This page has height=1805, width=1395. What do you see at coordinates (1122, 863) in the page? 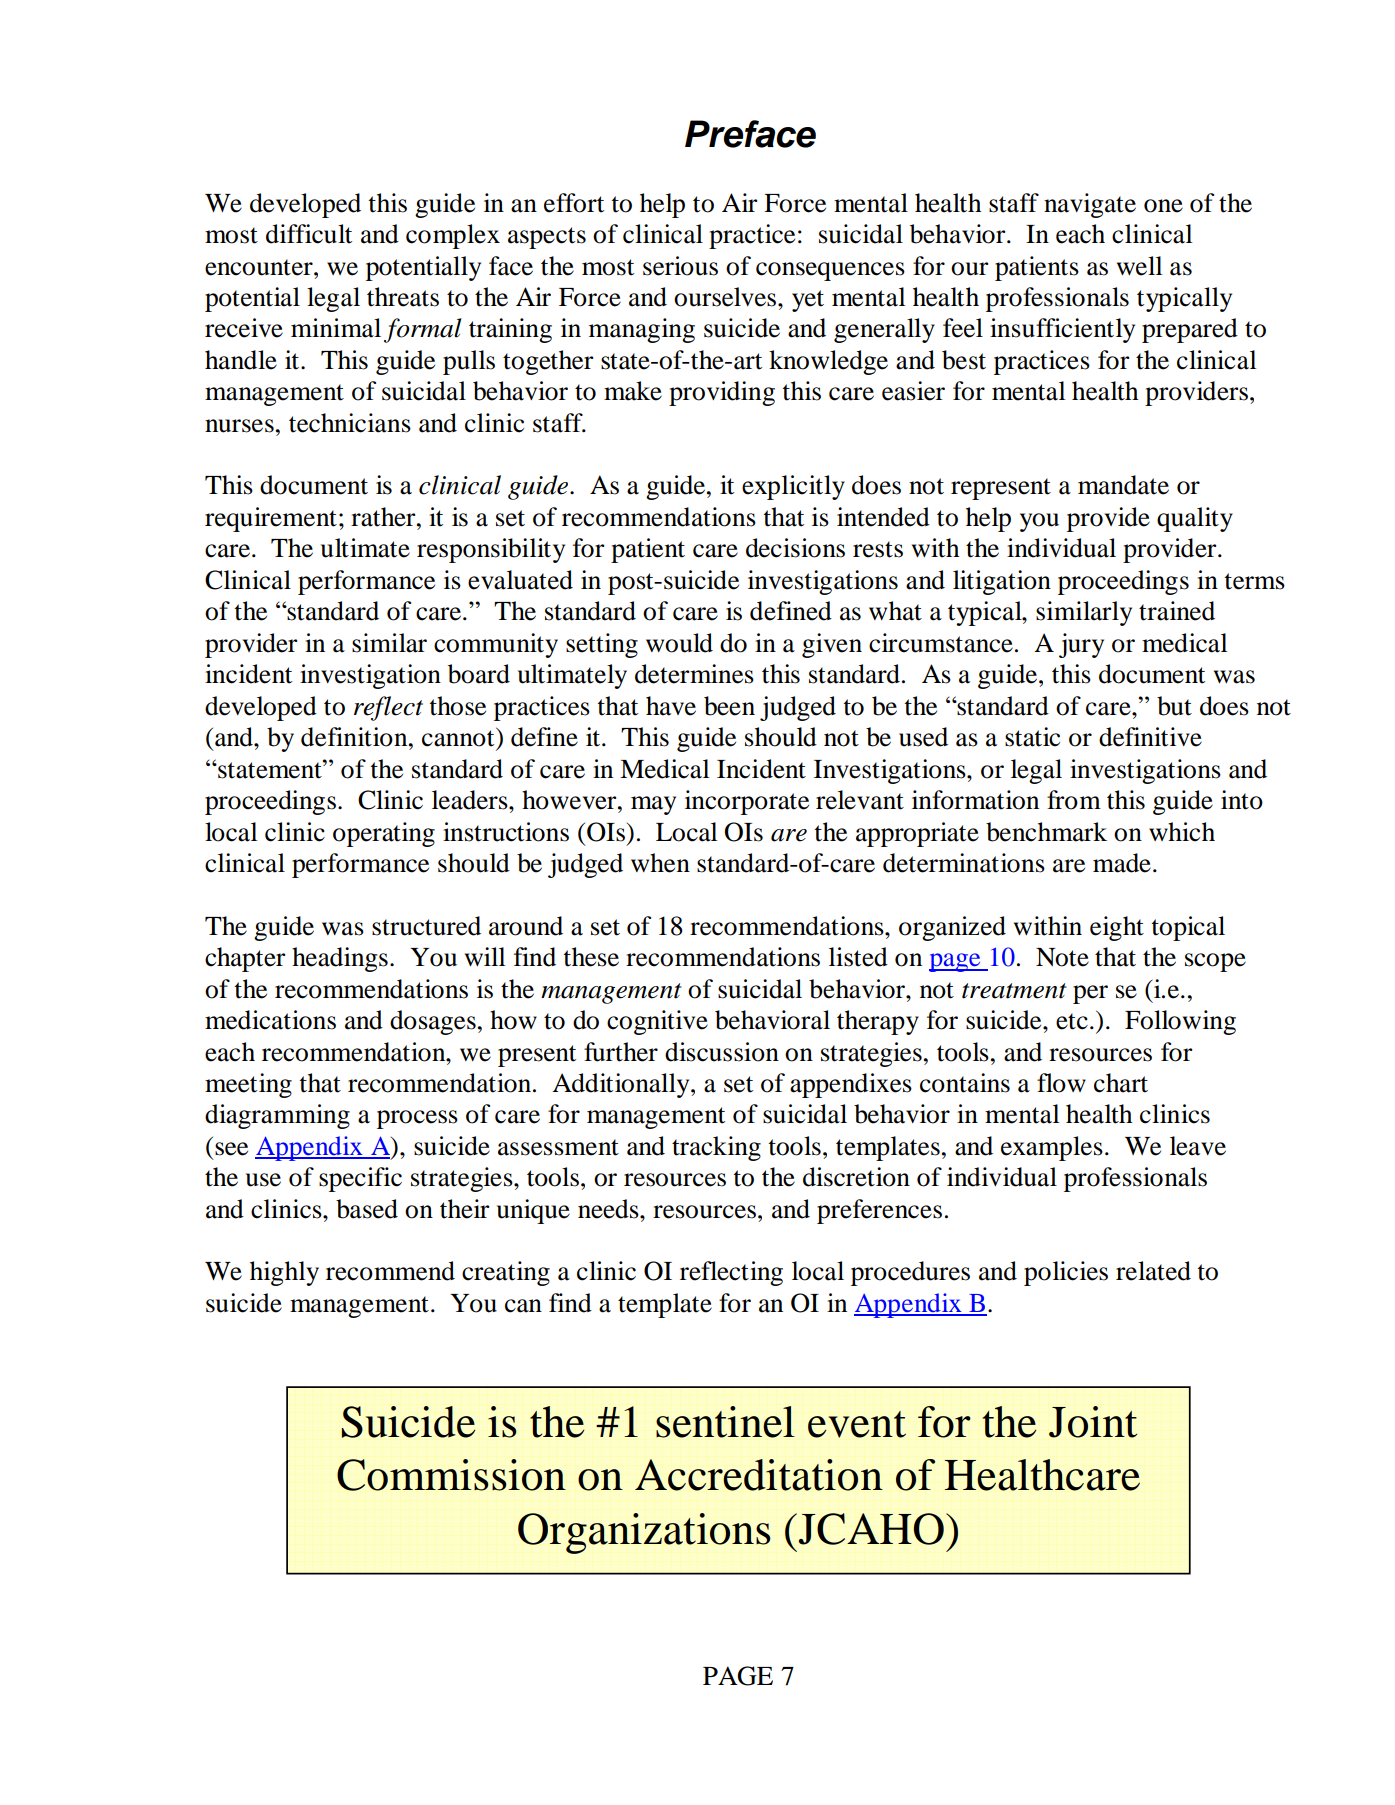
I see `made` at bounding box center [1122, 863].
